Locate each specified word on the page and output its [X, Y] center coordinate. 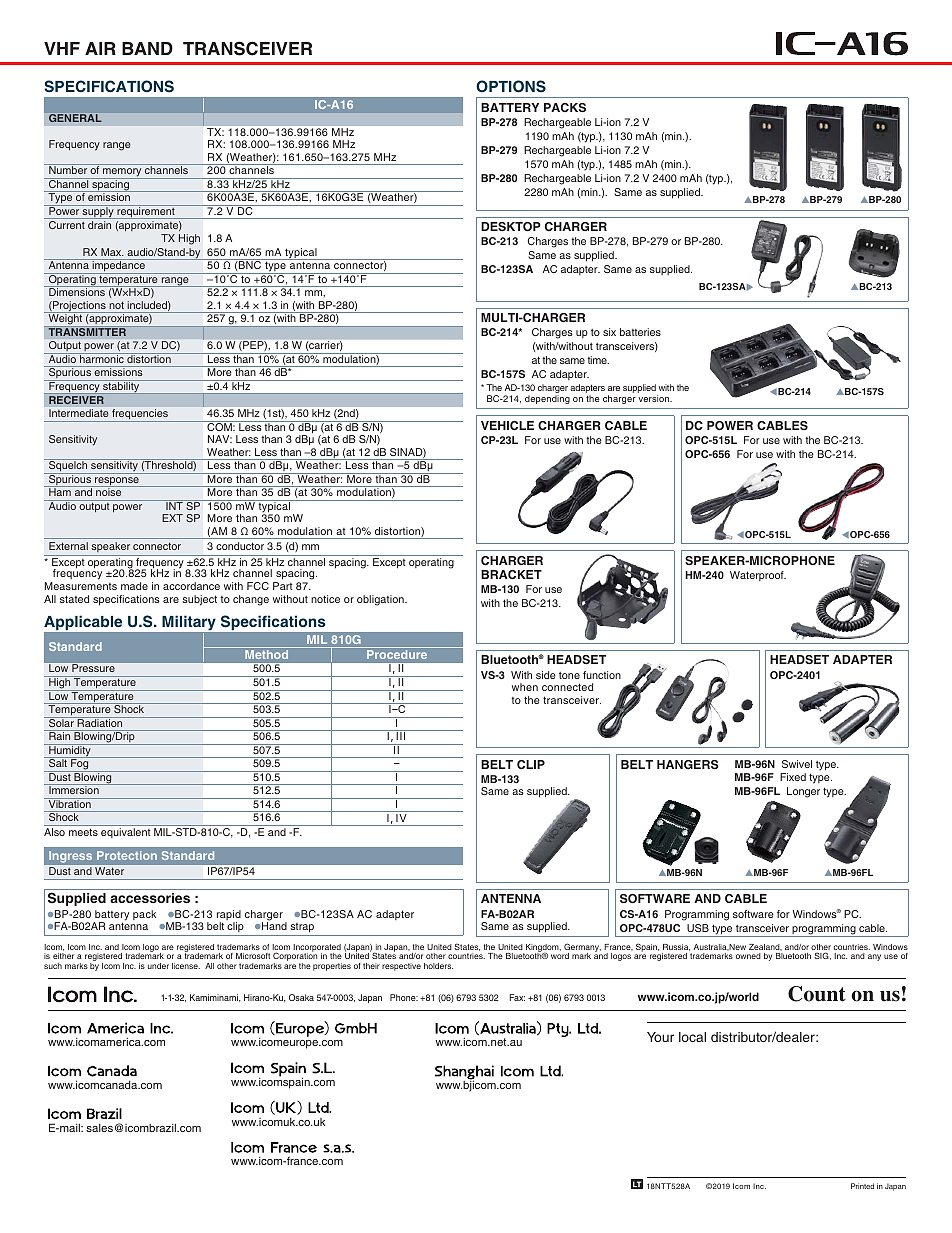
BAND [147, 48]
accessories [150, 898]
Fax [517, 997]
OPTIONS [511, 86]
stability [121, 387]
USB [698, 928]
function [602, 675]
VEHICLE [507, 425]
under [158, 966]
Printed [862, 1186]
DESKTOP [511, 227]
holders [438, 966]
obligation [381, 600]
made [134, 586]
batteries [640, 332]
